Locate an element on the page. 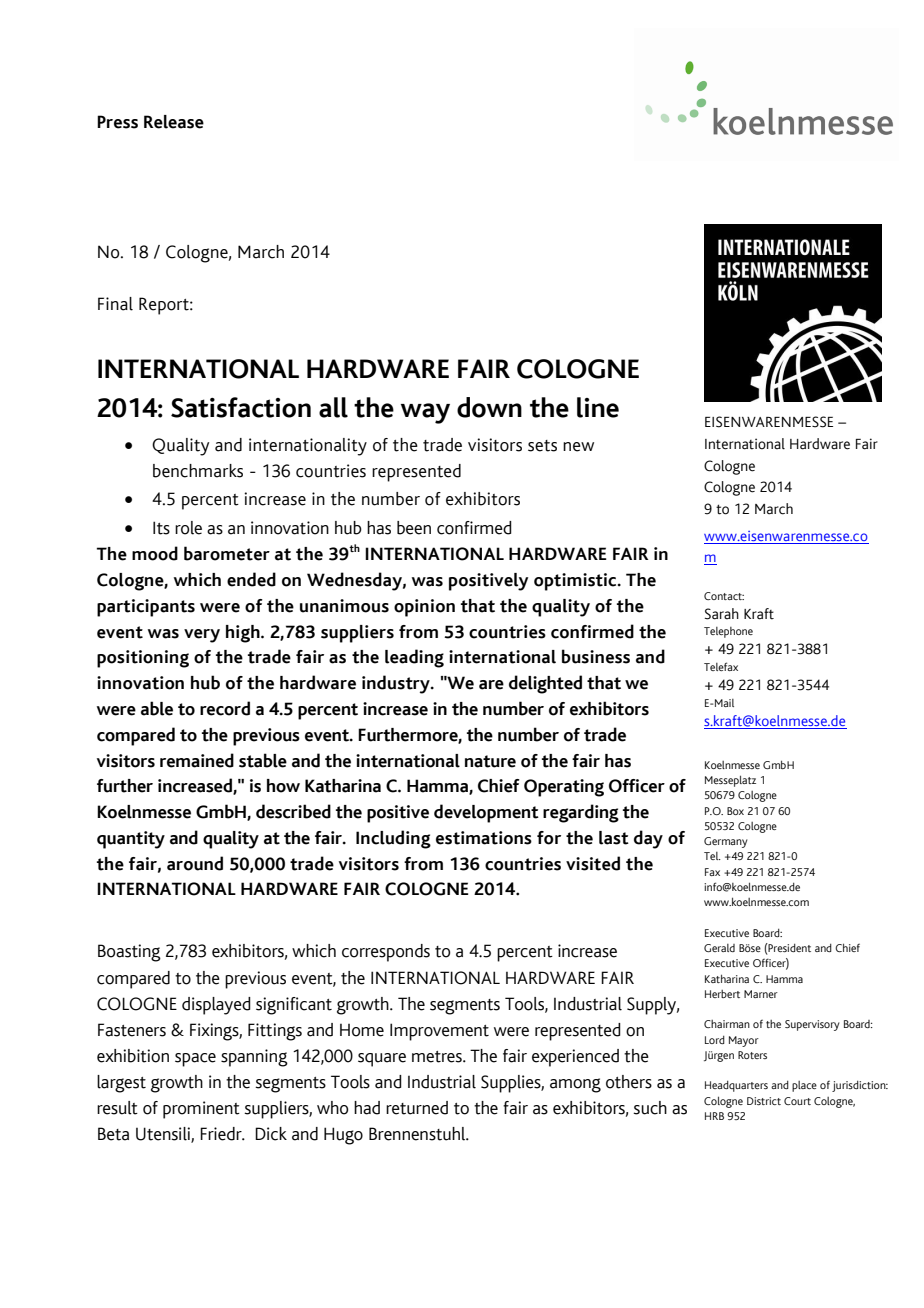 Image resolution: width=924 pixels, height=1308 pixels. Press is located at coordinates (117, 122).
